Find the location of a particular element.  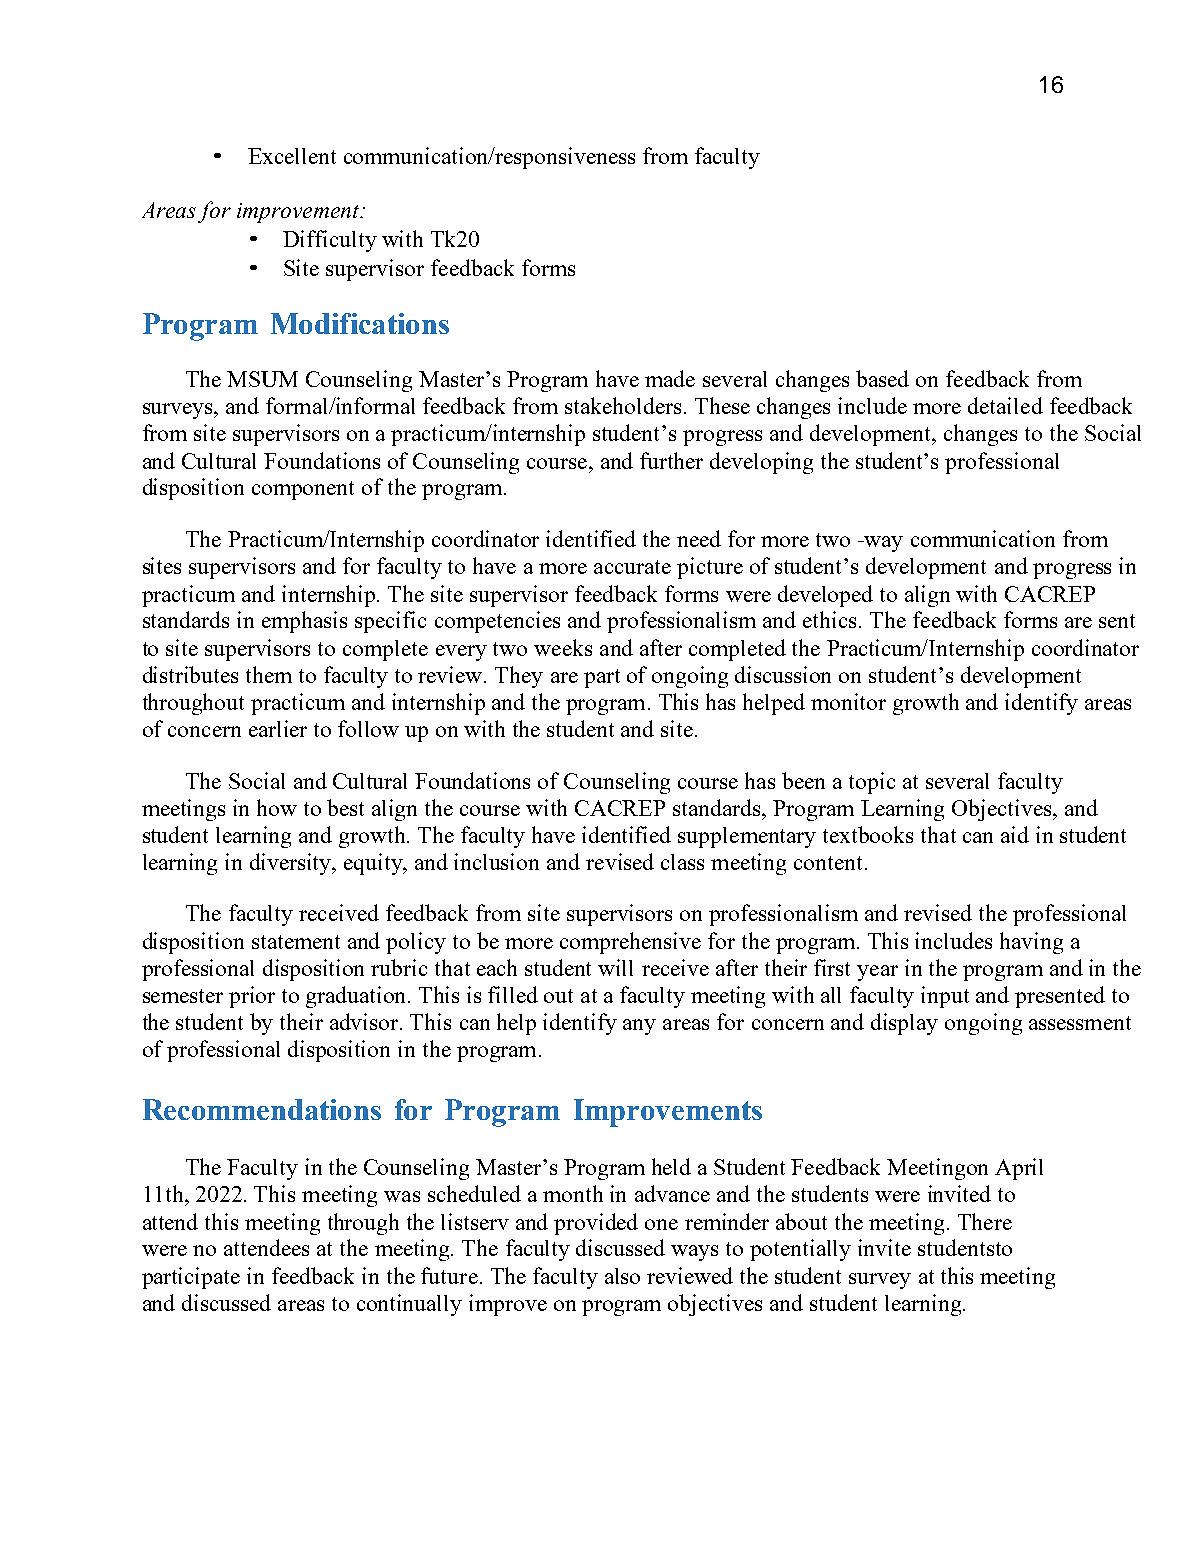

earlier is located at coordinates (278, 728).
